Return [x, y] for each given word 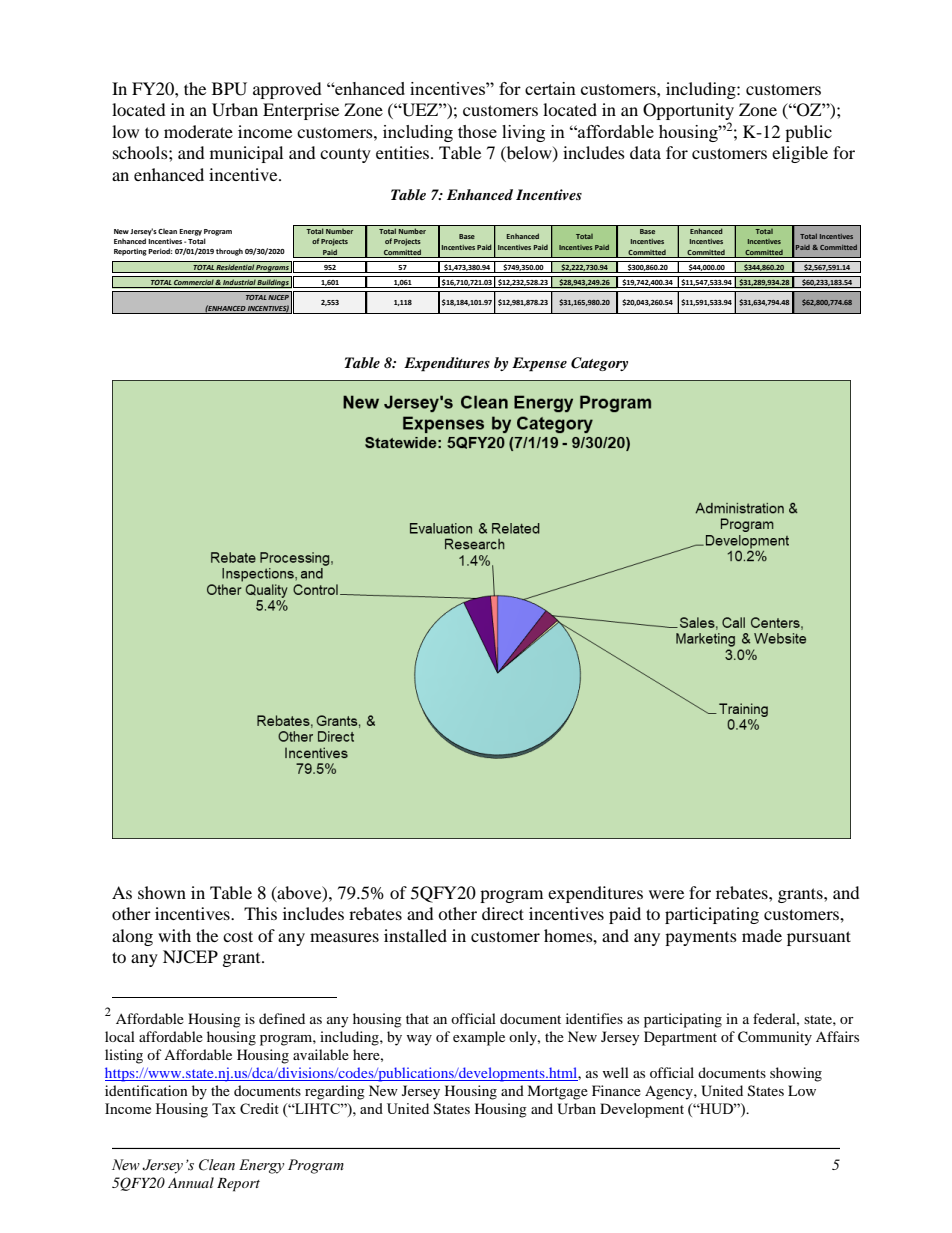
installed [415, 935]
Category [599, 364]
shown [162, 892]
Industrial [239, 283]
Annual [191, 1182]
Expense [539, 364]
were [666, 894]
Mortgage [557, 1092]
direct [503, 913]
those [477, 131]
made [762, 935]
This [260, 913]
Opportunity [688, 113]
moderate [198, 131]
